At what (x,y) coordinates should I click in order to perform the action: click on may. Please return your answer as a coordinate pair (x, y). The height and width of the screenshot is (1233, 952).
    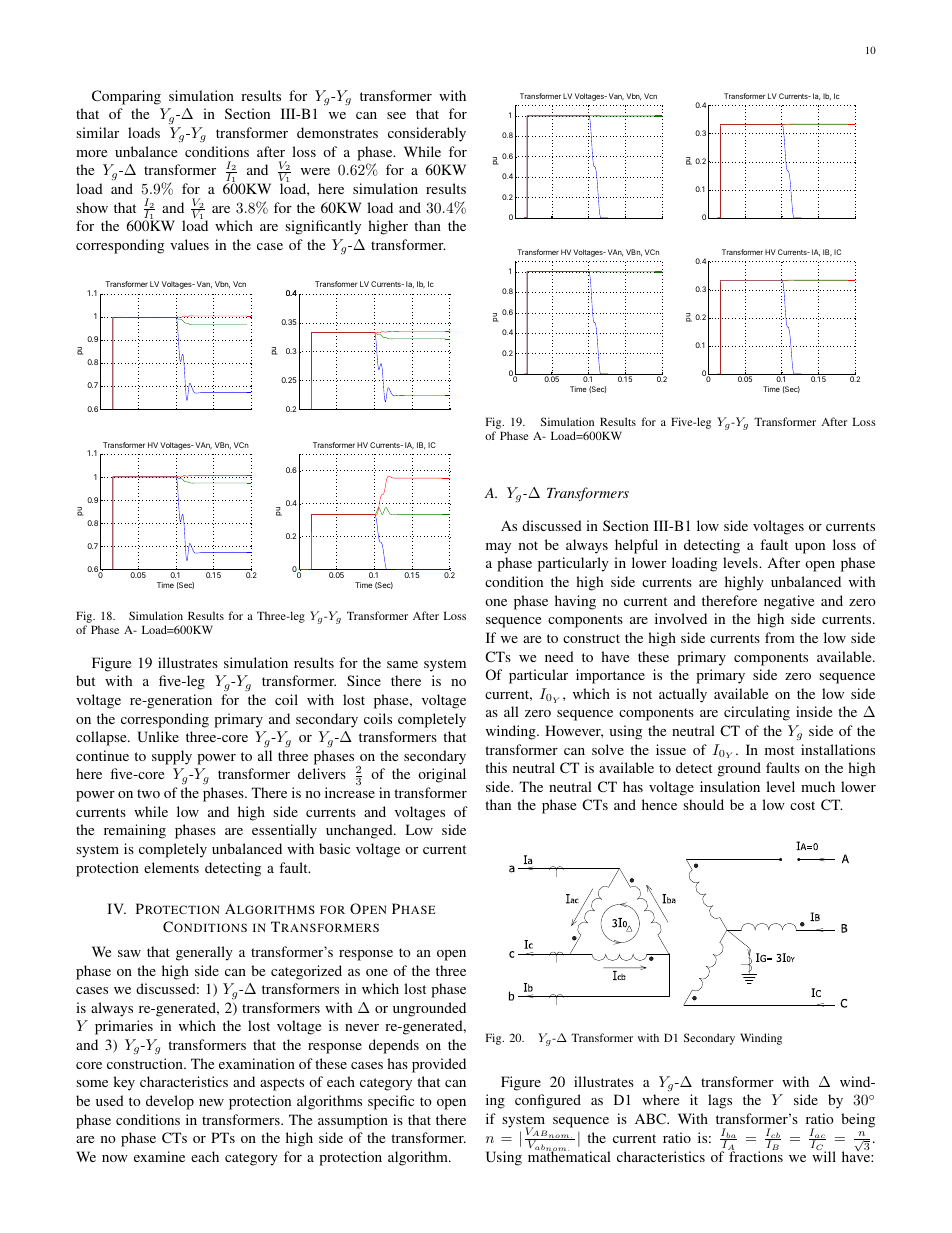
    Looking at the image, I should click on (498, 548).
